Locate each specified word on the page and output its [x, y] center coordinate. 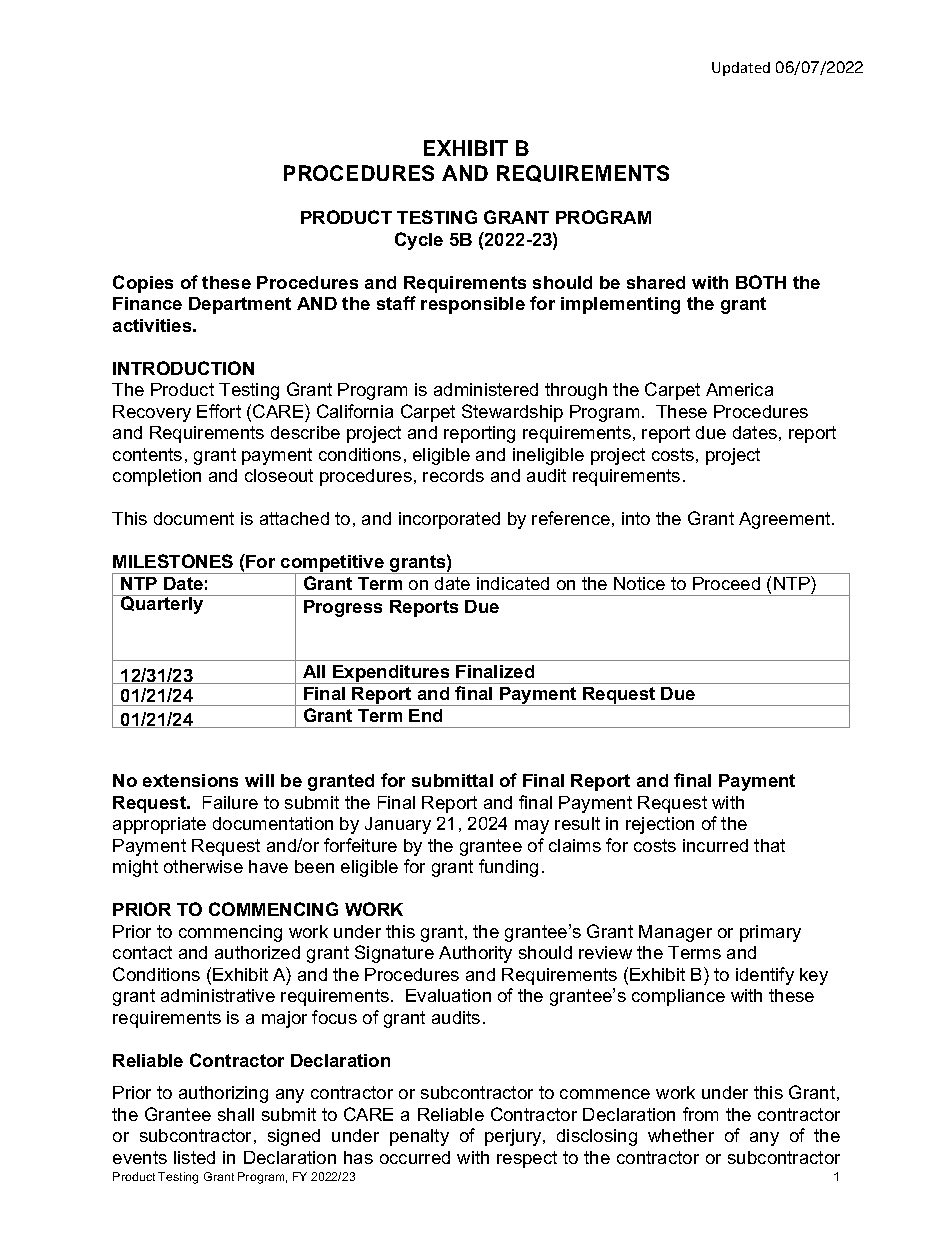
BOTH [761, 282]
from [700, 1114]
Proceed [726, 583]
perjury [514, 1137]
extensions [190, 780]
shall [236, 1114]
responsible [473, 305]
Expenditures [391, 674]
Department [240, 305]
